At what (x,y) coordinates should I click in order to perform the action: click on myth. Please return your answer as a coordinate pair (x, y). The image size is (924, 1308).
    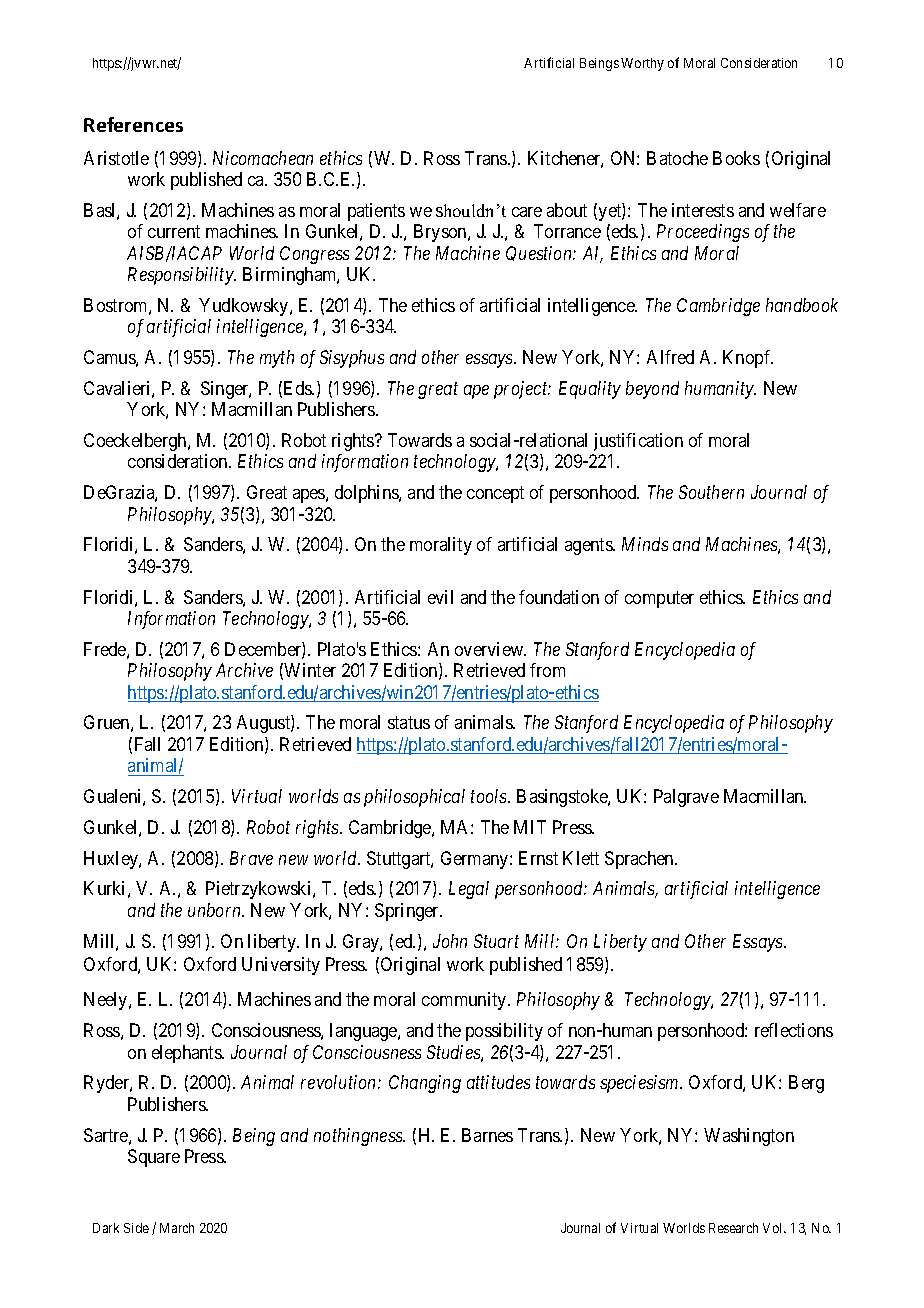
    Looking at the image, I should click on (277, 359).
